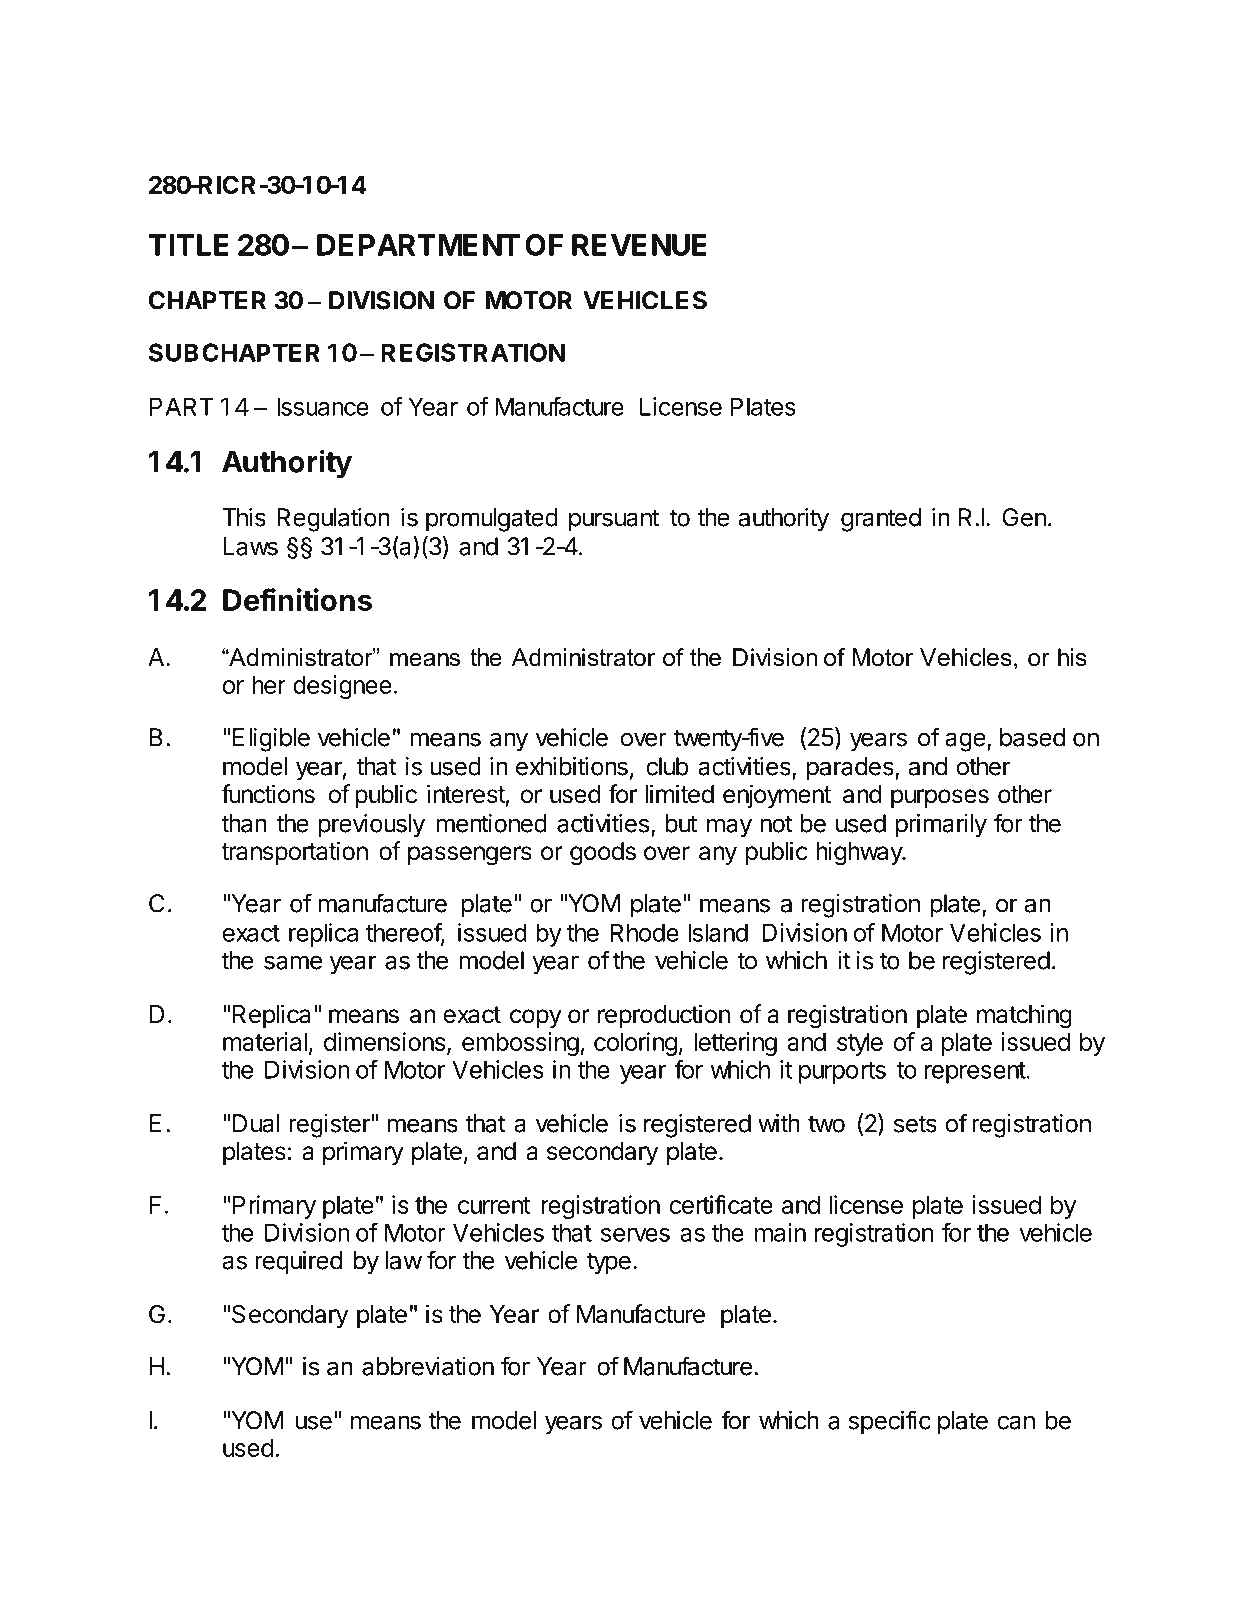  I want to click on coloring, so click(635, 1044).
